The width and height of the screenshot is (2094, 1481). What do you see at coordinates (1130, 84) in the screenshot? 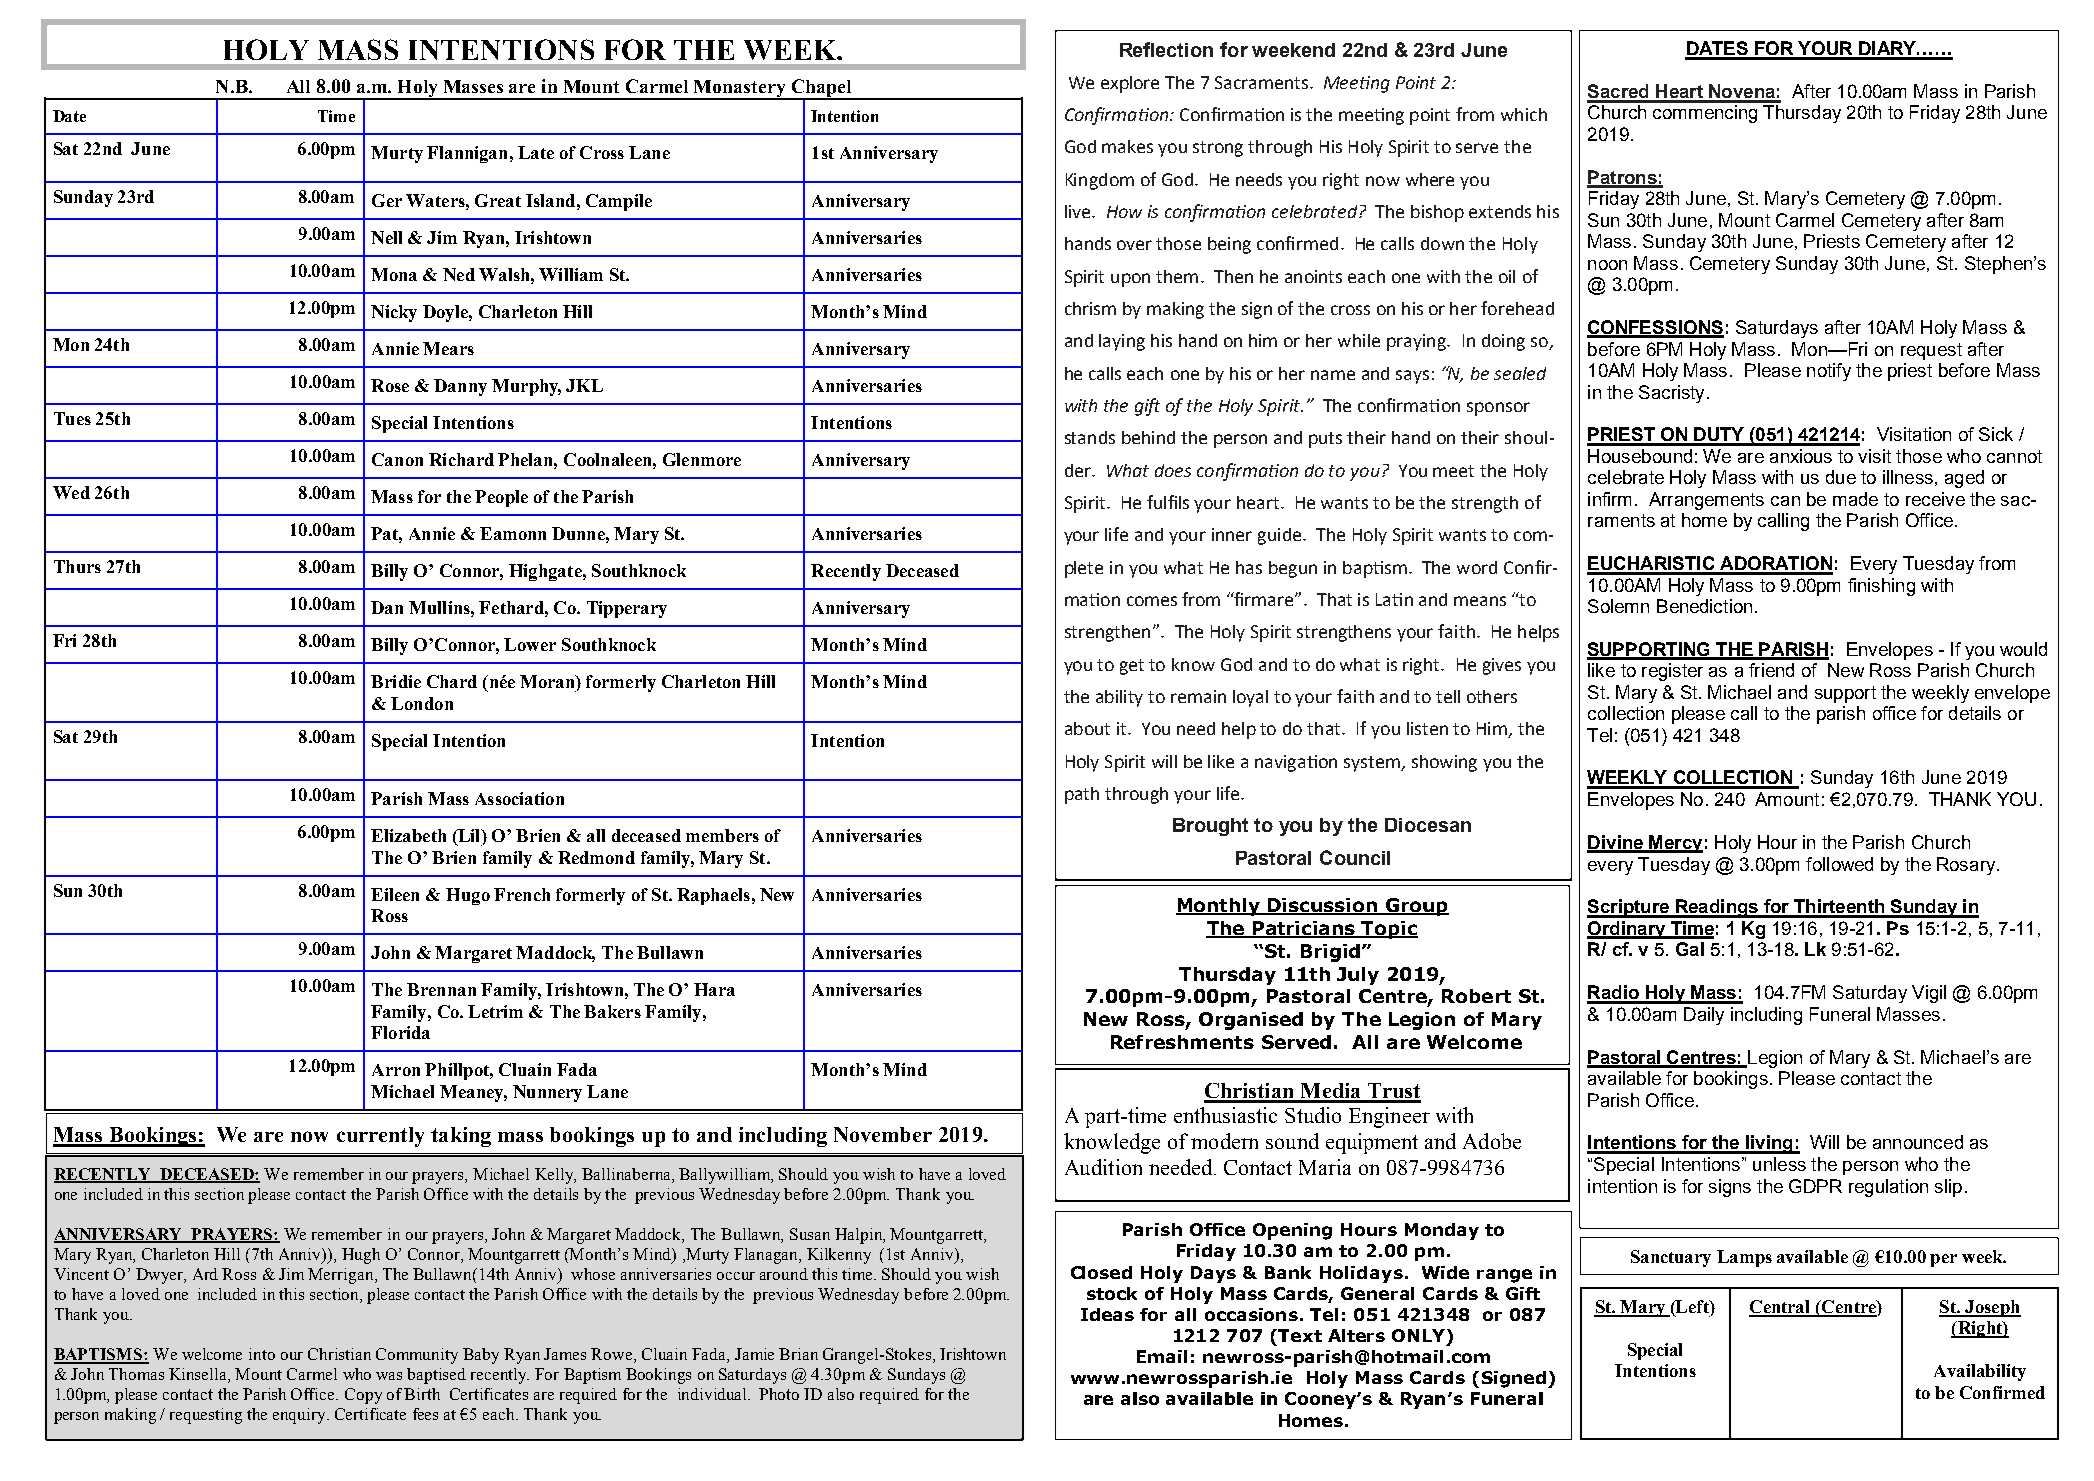
I see `explore` at bounding box center [1130, 84].
